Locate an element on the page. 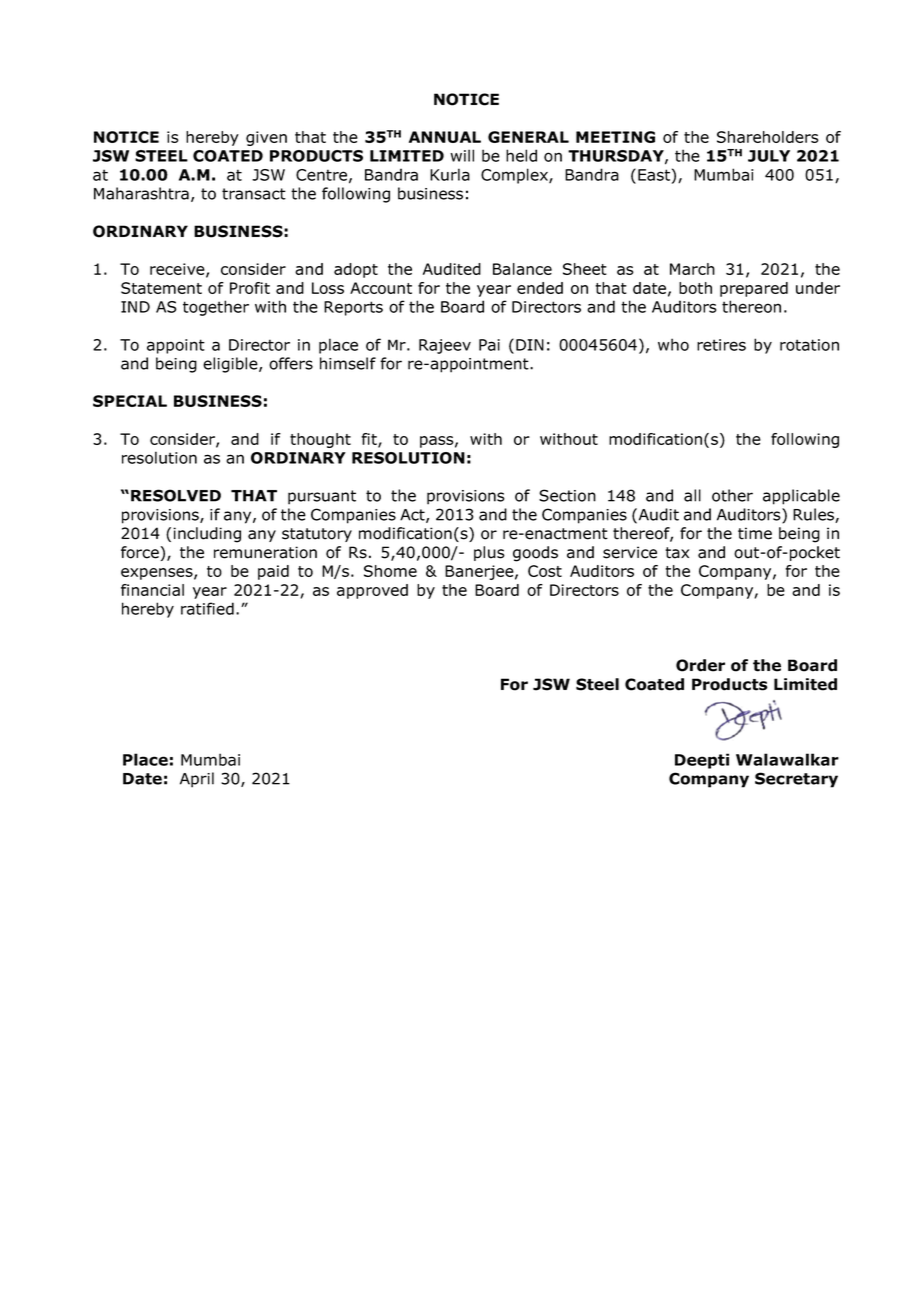 This page has height=1307, width=924. given is located at coordinates (266, 138).
